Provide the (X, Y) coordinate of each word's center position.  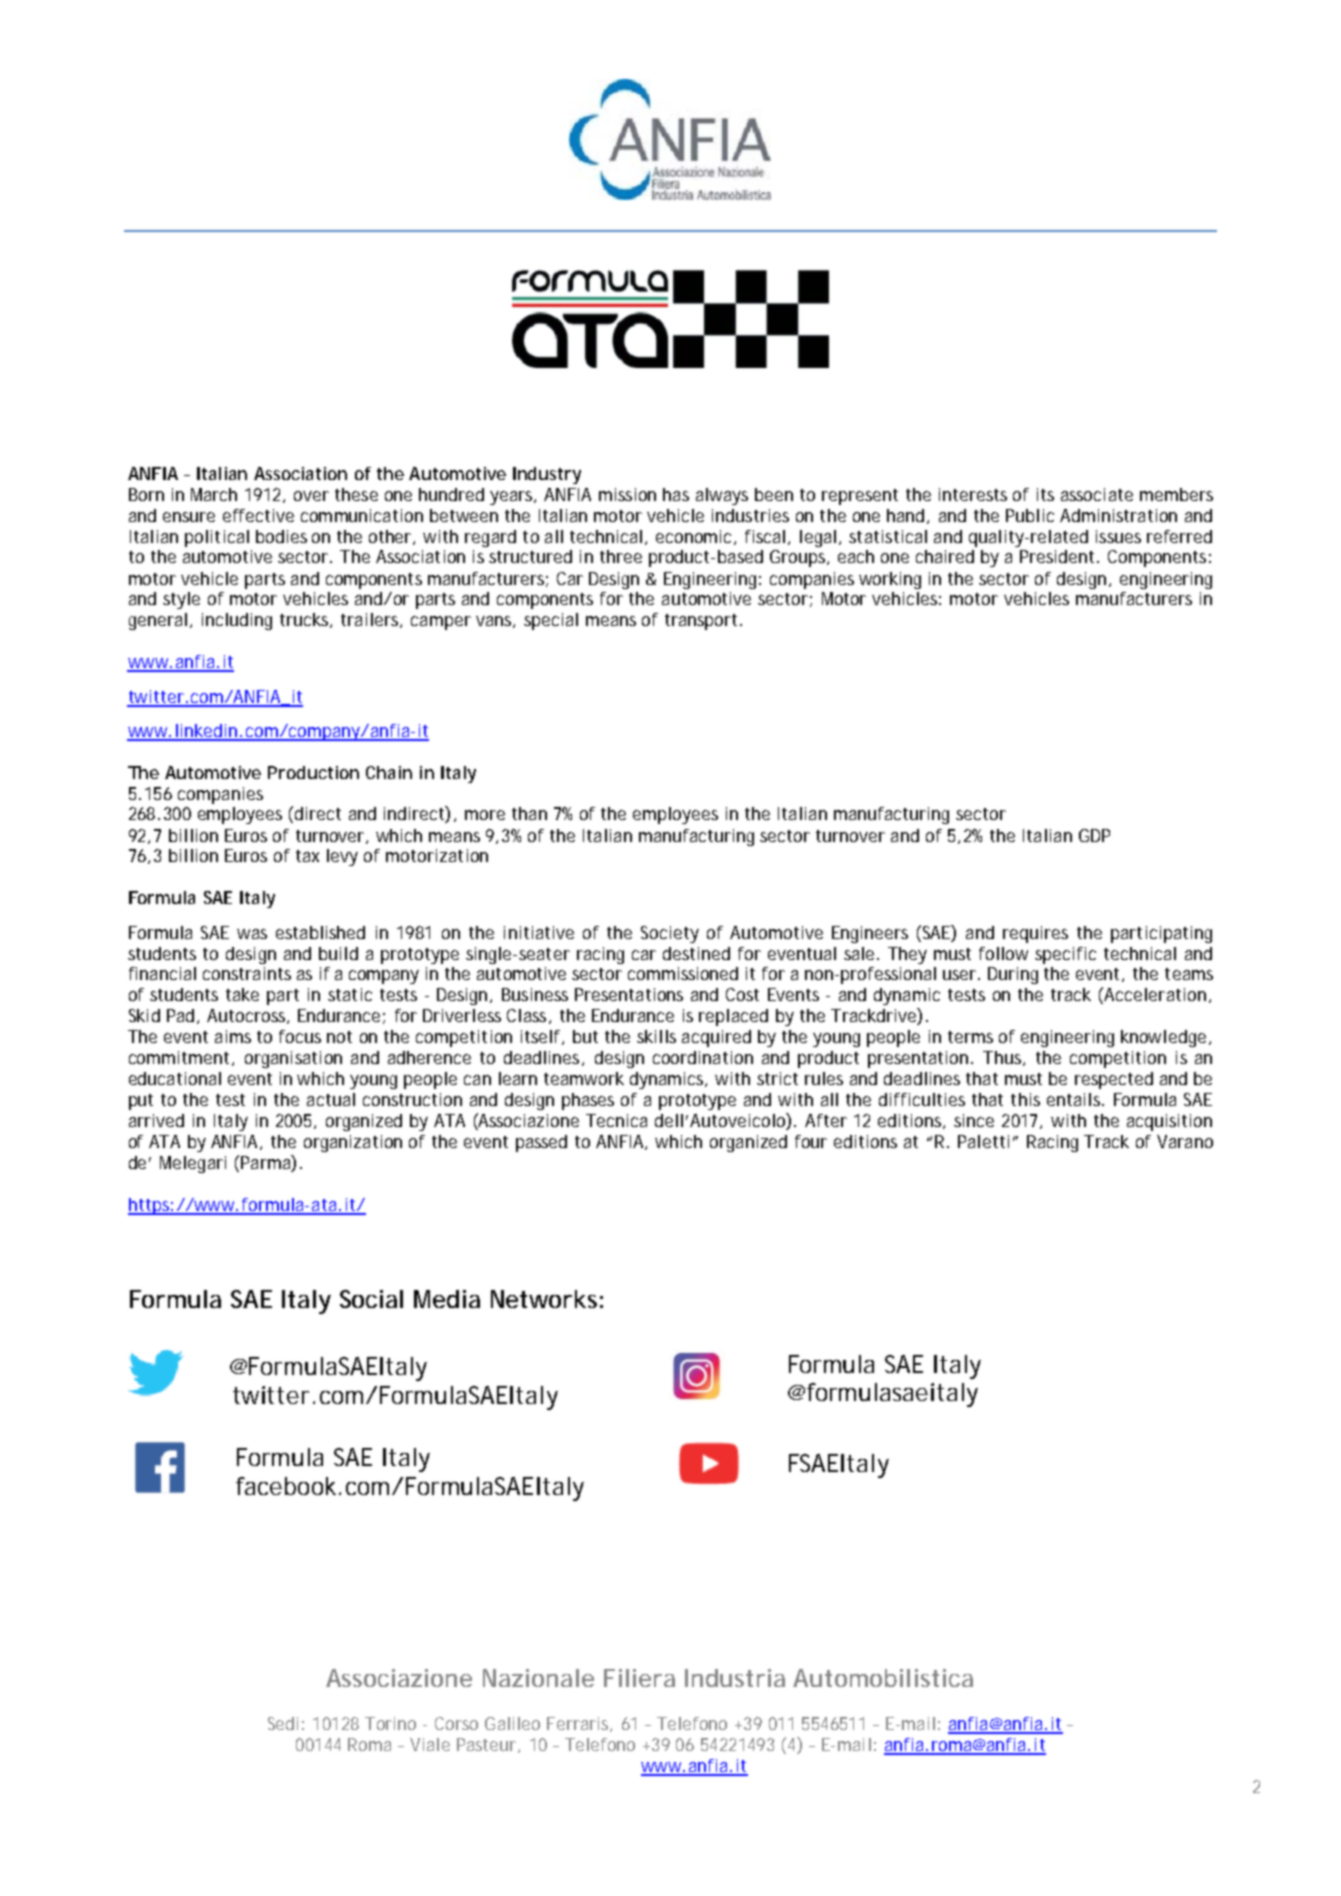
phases (588, 1101)
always (722, 496)
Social (371, 1299)
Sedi (283, 1723)
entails (1075, 1099)
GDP (1094, 835)
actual (331, 1099)
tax (307, 856)
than (529, 813)
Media (447, 1299)
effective (258, 515)
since (974, 1120)
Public (1030, 515)
